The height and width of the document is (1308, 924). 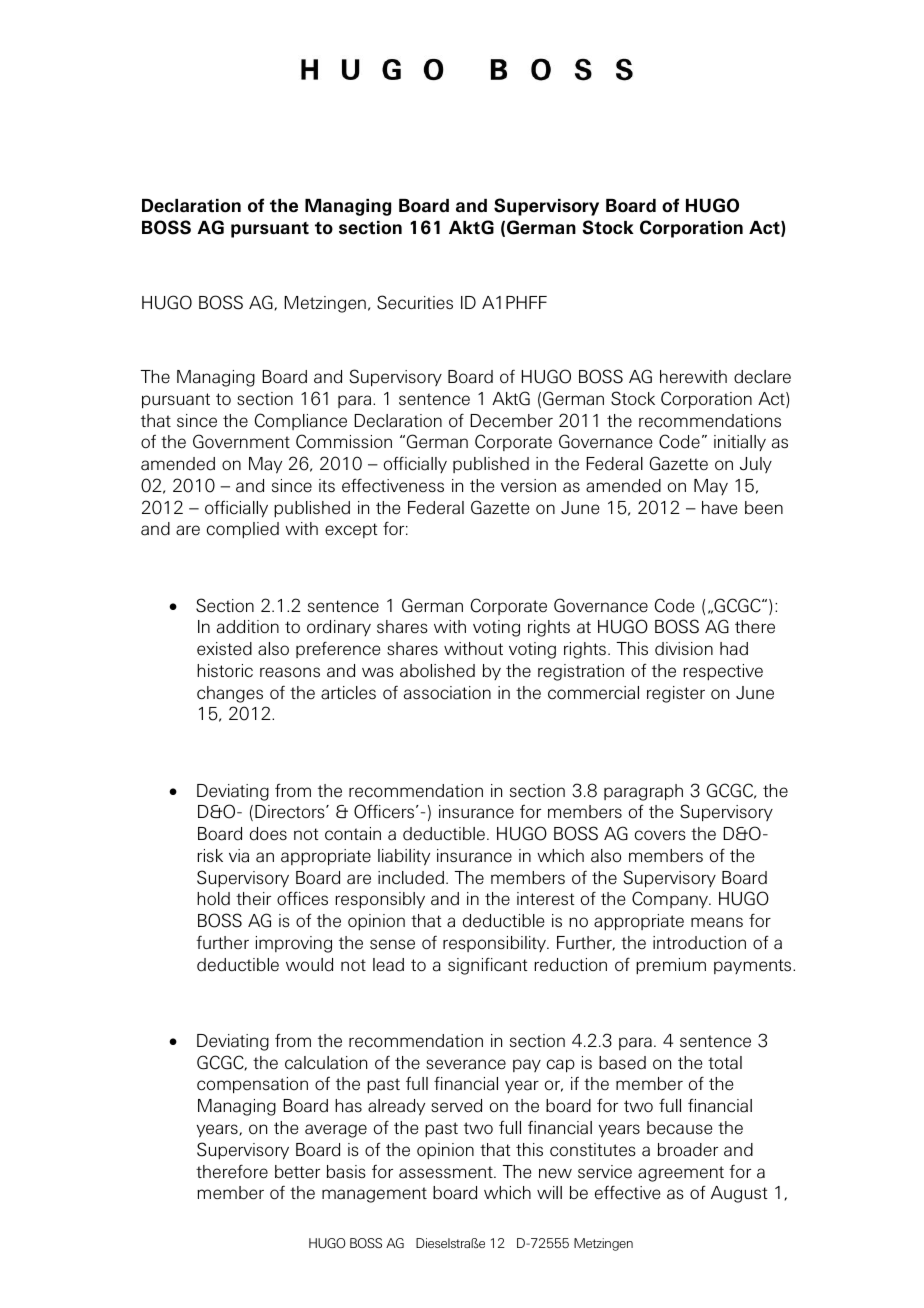 What do you see at coordinates (301, 421) in the document?
I see `Compliance` at bounding box center [301, 421].
